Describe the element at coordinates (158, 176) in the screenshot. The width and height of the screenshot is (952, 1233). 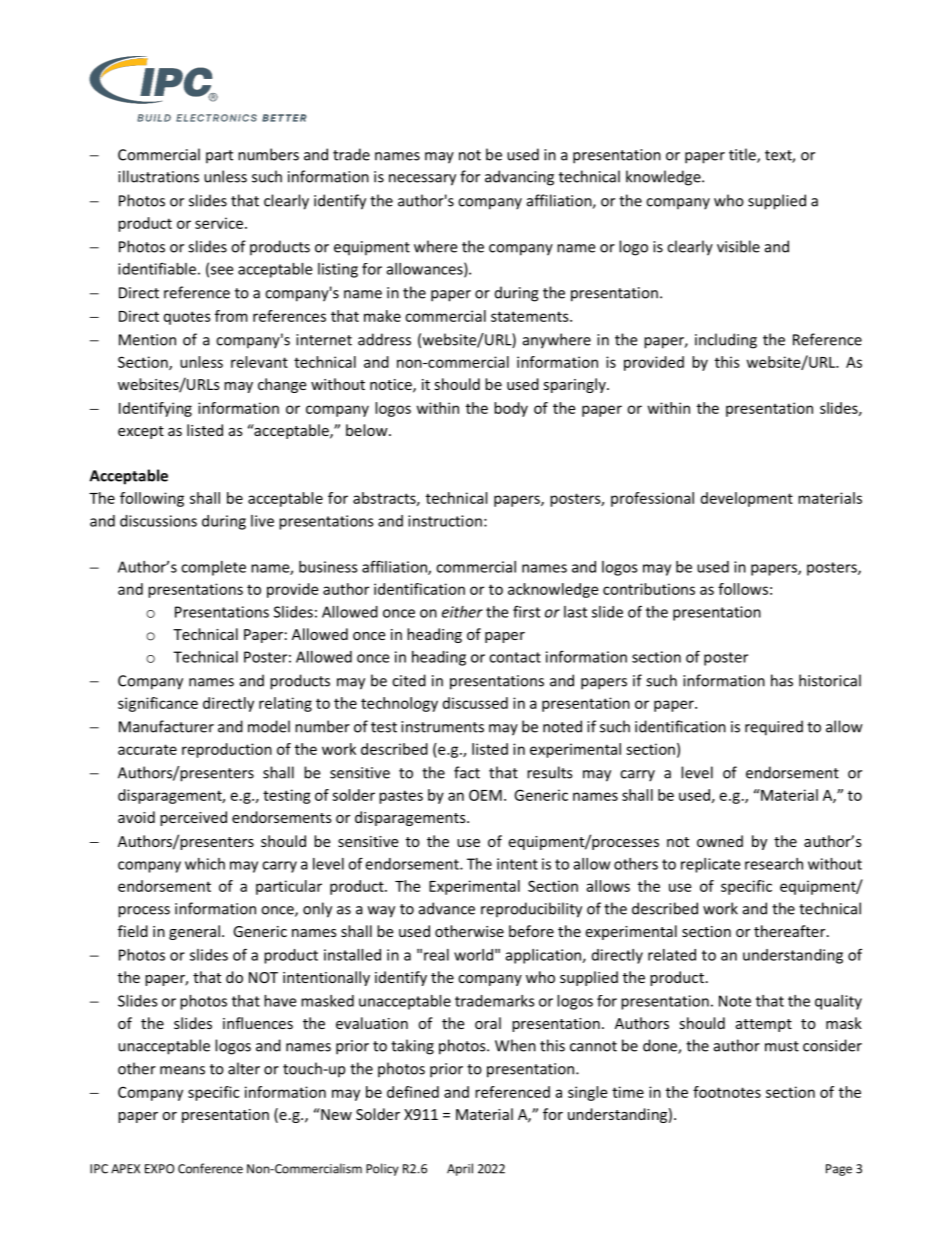
I see `illustrations` at that location.
